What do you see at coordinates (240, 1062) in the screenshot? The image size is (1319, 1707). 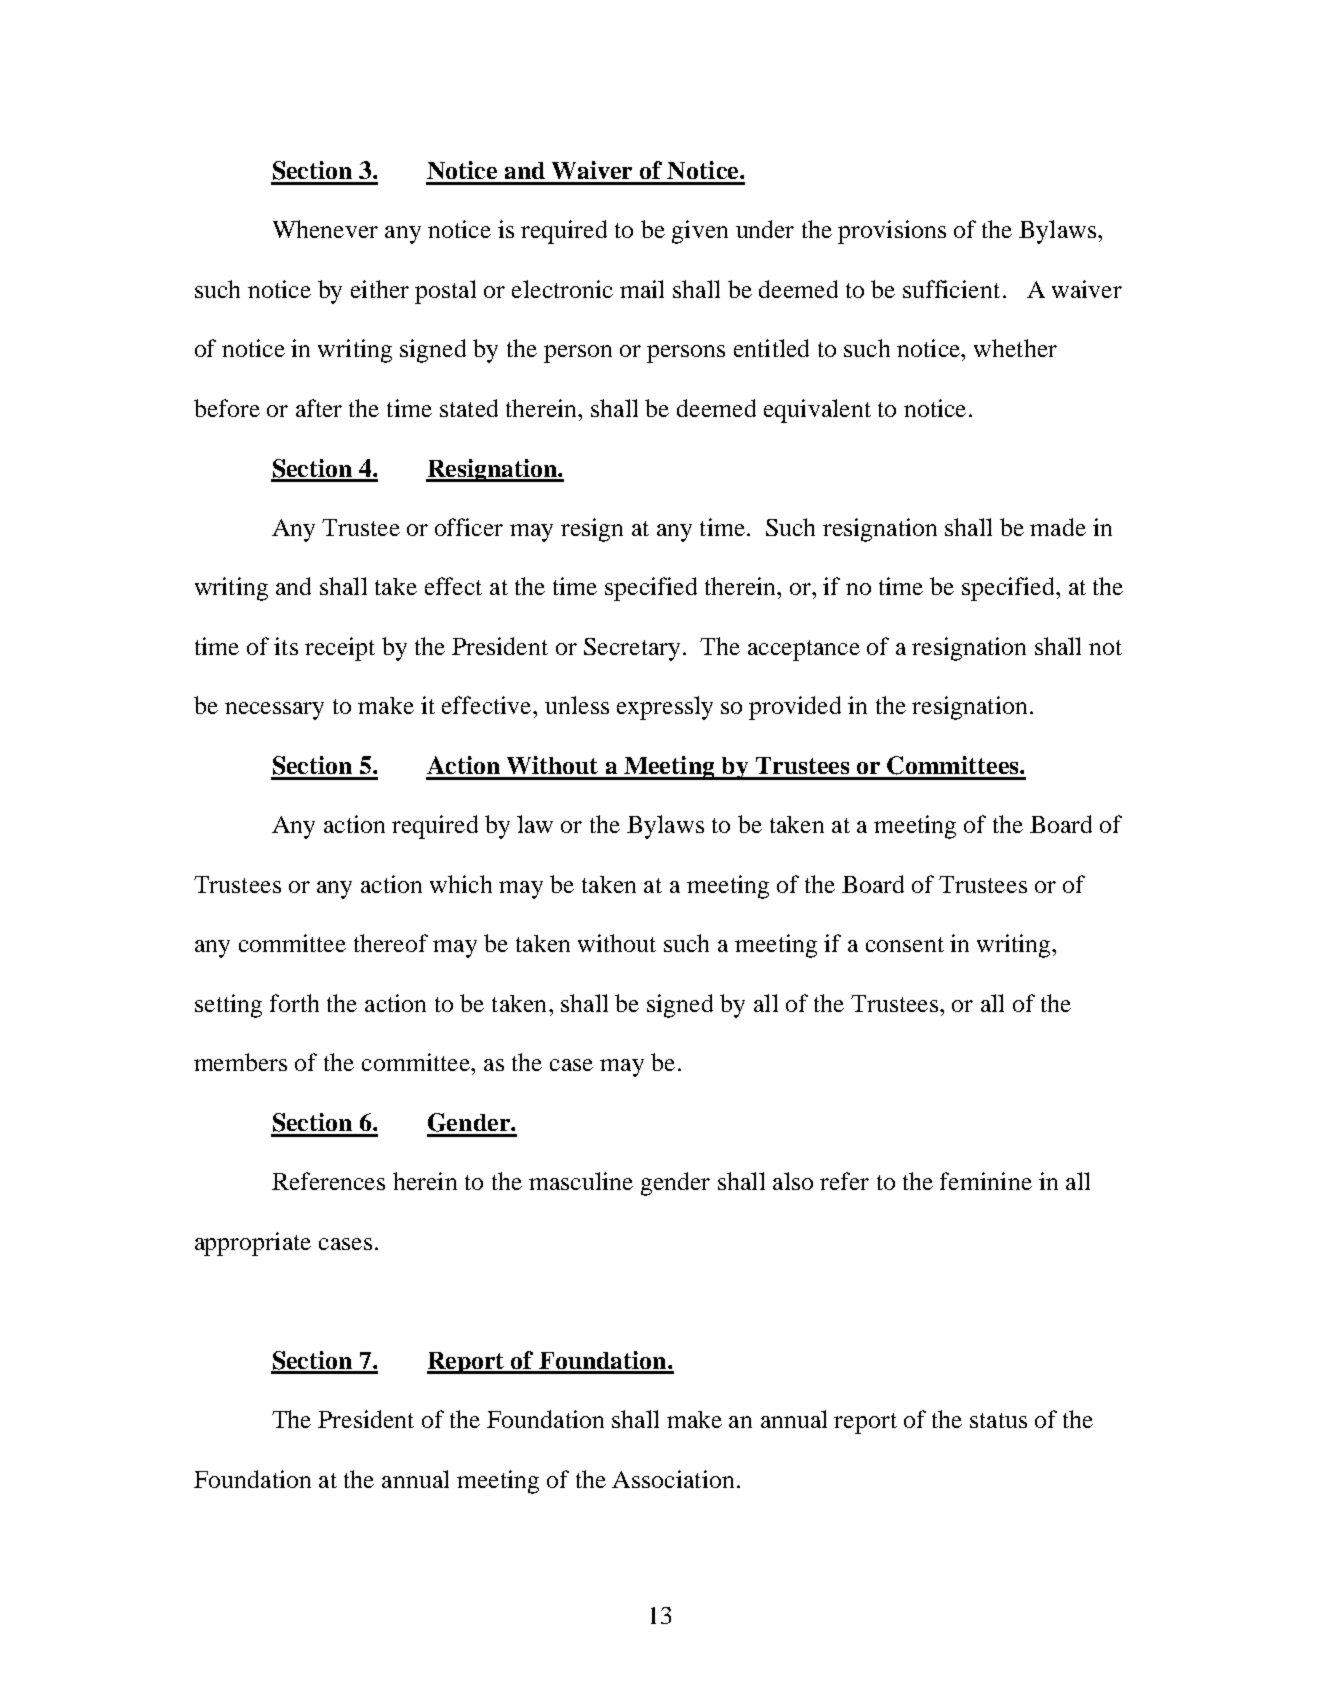 I see `members` at bounding box center [240, 1062].
